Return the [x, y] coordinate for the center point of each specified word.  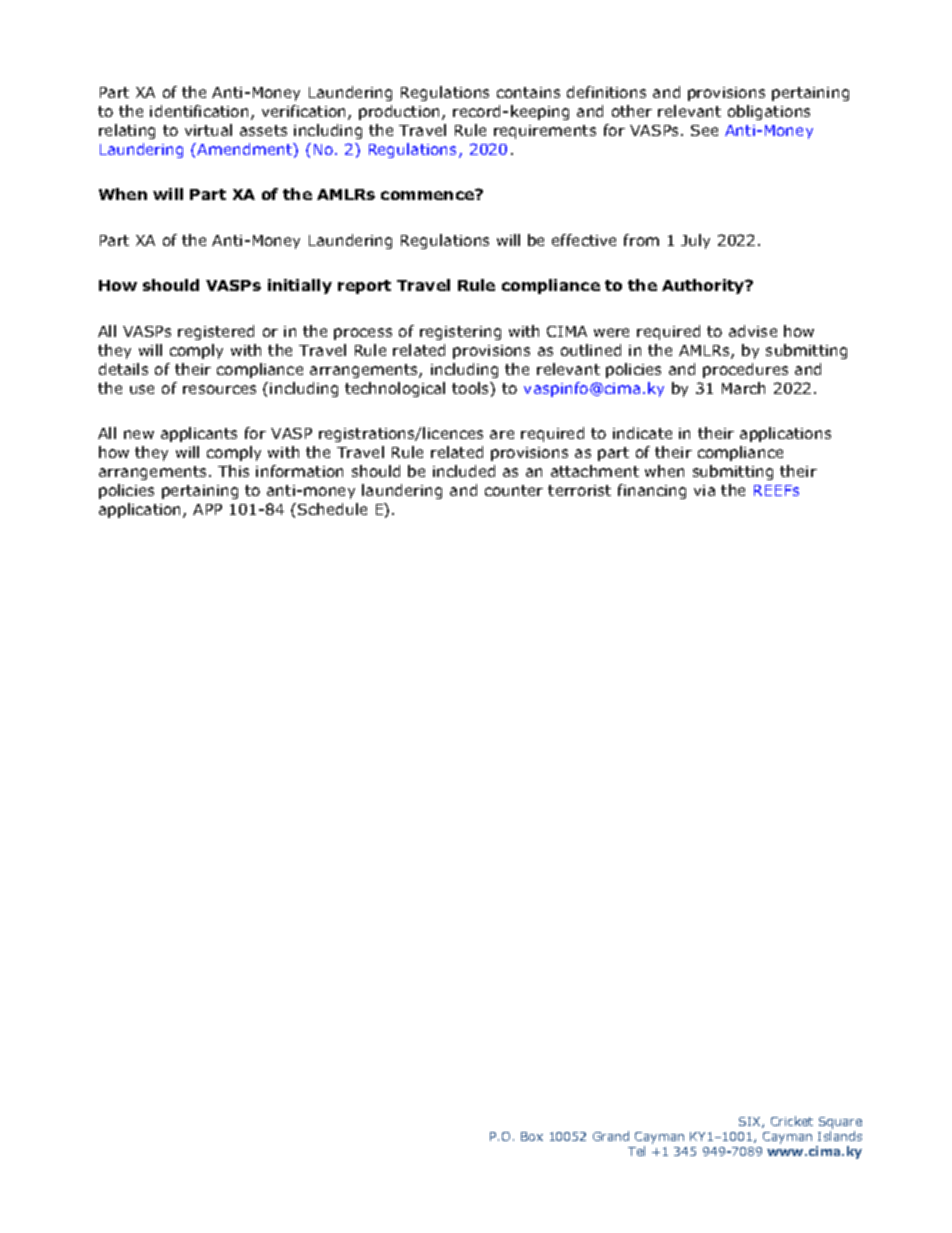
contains [528, 92]
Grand [611, 1136]
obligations [769, 112]
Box [532, 1136]
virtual [208, 130]
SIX [751, 1122]
